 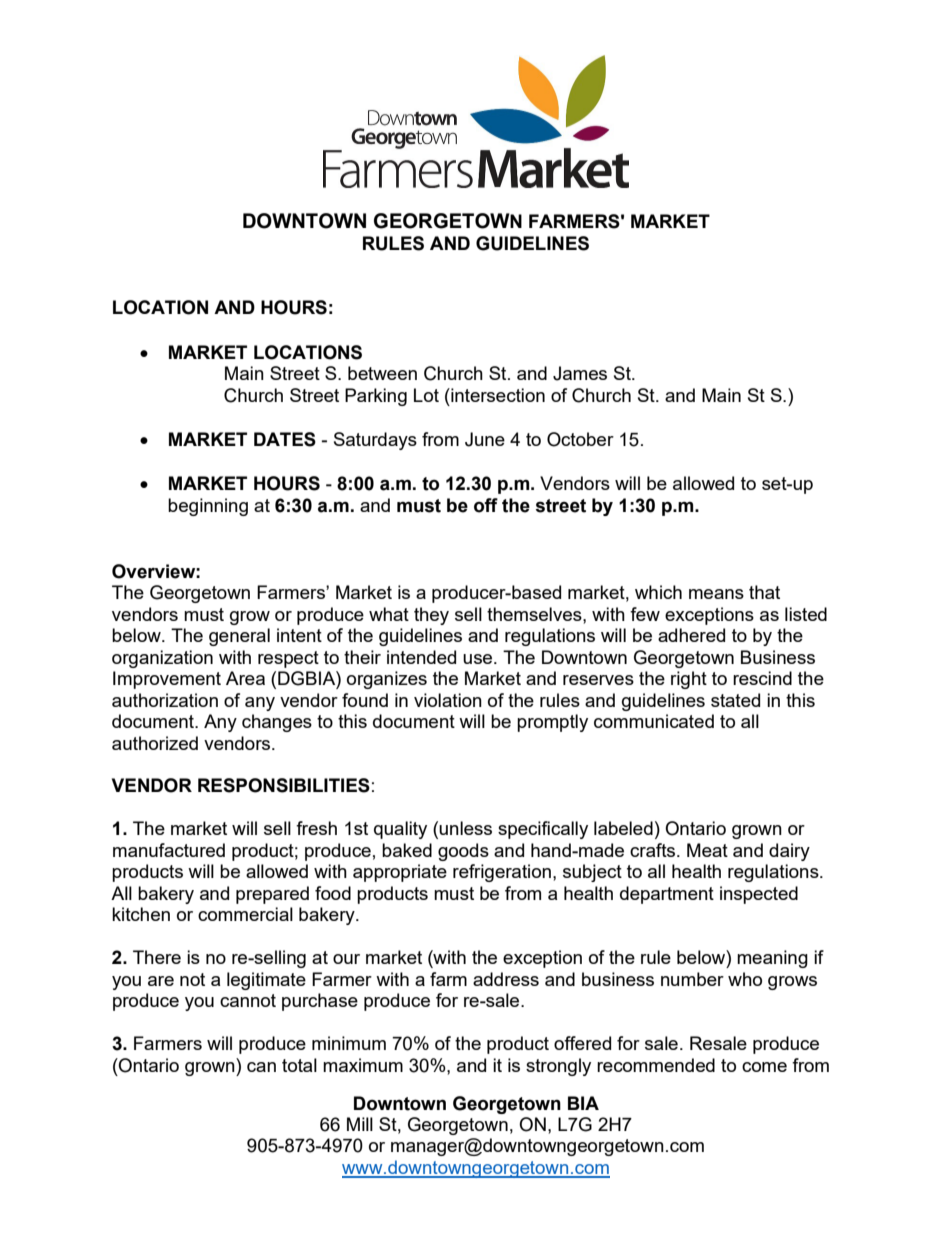 I want to click on they, so click(x=431, y=616).
